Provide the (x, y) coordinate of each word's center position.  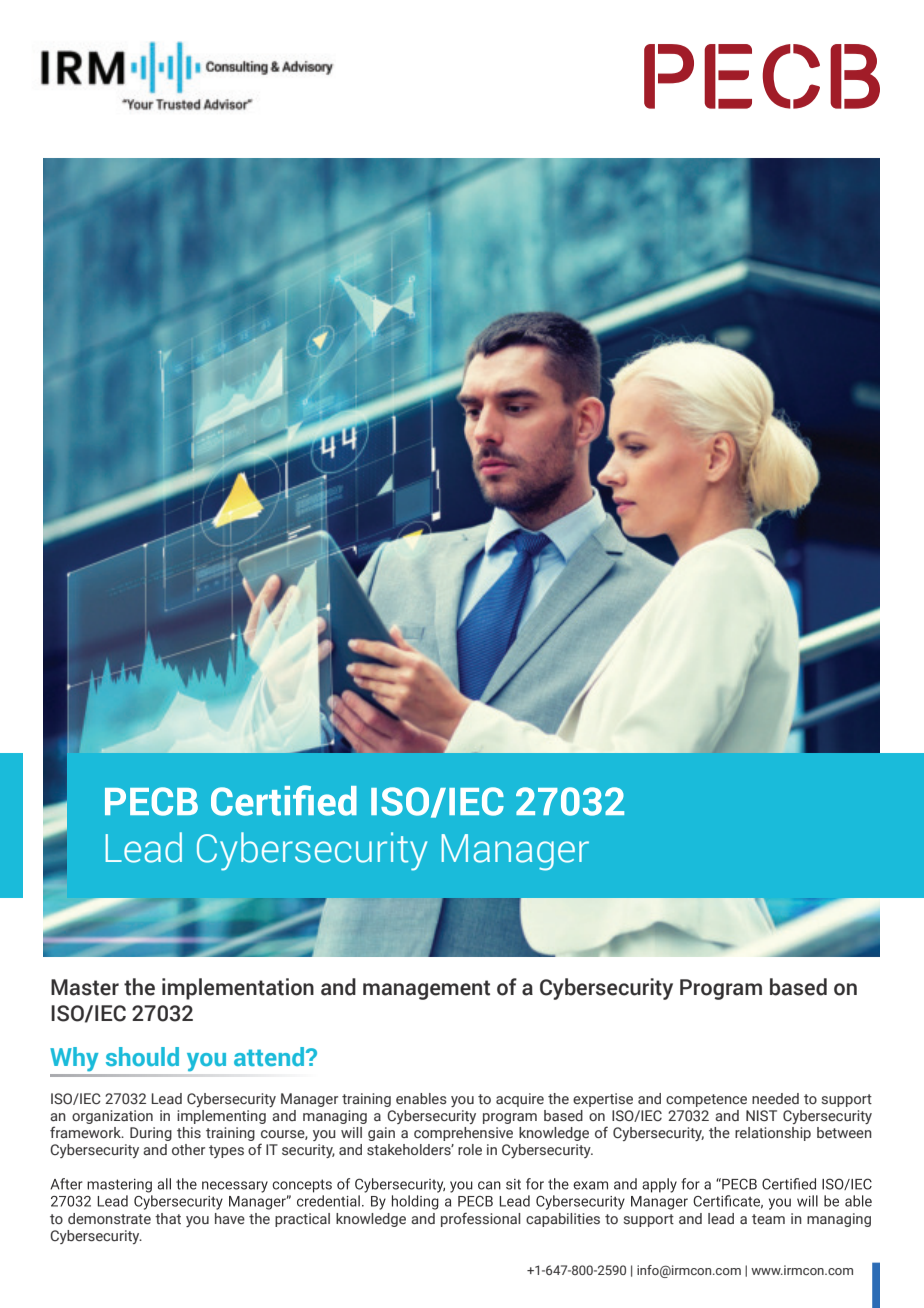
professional (480, 1219)
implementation (238, 989)
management (426, 990)
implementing (221, 1117)
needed (775, 1098)
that (168, 1218)
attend (269, 1056)
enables (421, 1099)
